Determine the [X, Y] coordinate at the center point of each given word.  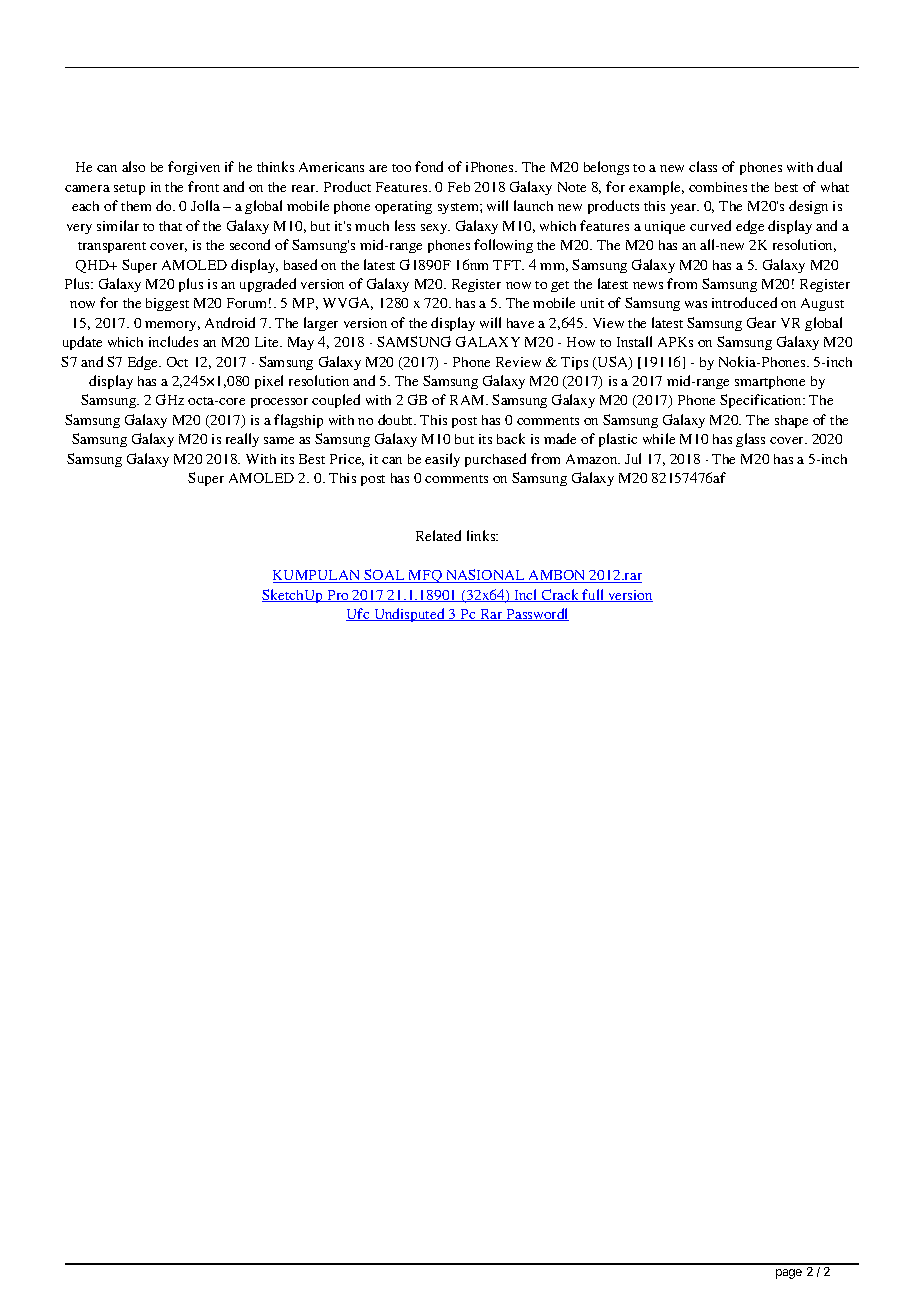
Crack [560, 595]
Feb [459, 187]
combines [718, 187]
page [789, 1274]
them [136, 206]
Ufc [359, 614]
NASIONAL [485, 576]
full [594, 595]
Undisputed [409, 615]
